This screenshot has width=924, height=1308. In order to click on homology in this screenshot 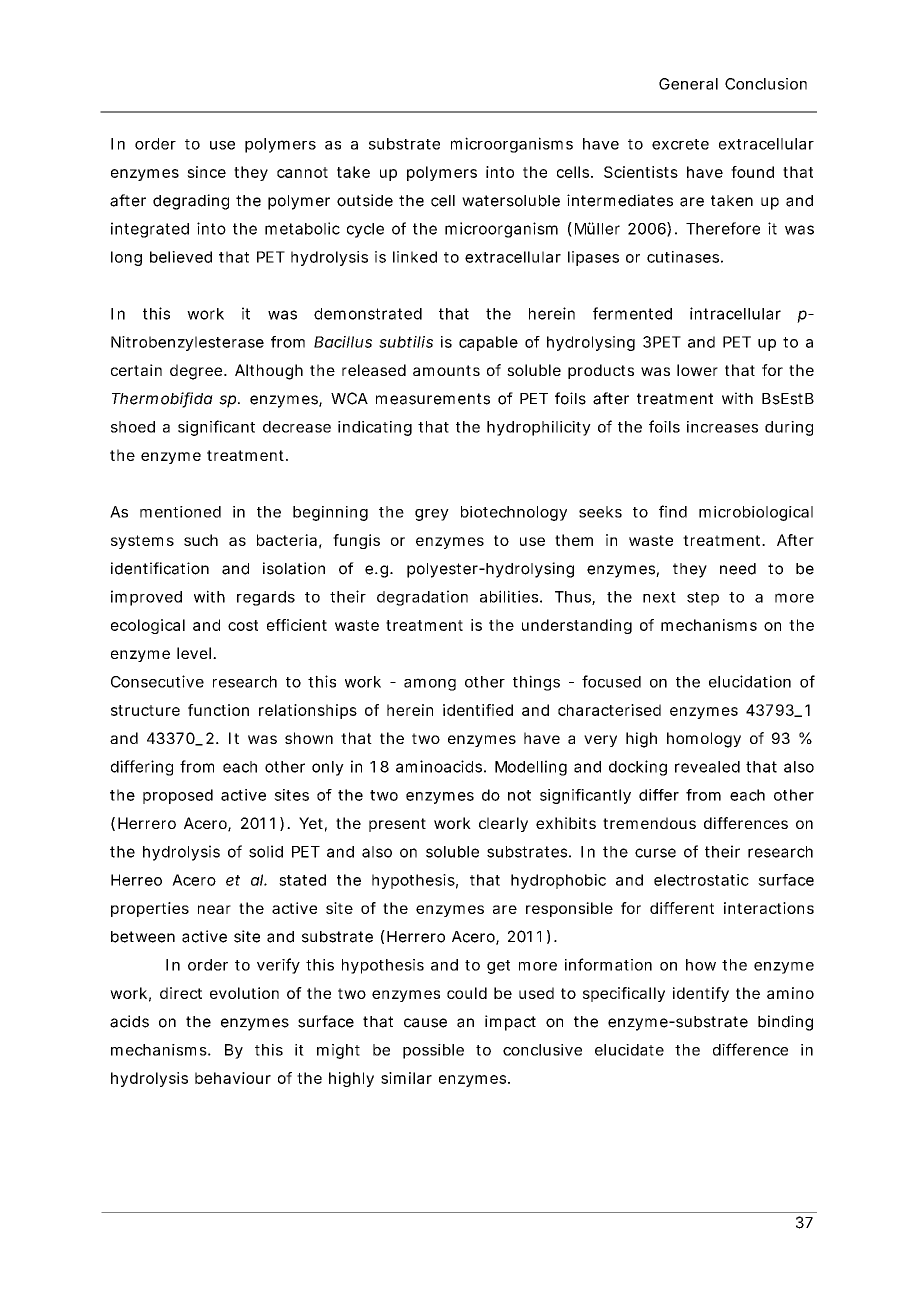, I will do `click(704, 740)`.
